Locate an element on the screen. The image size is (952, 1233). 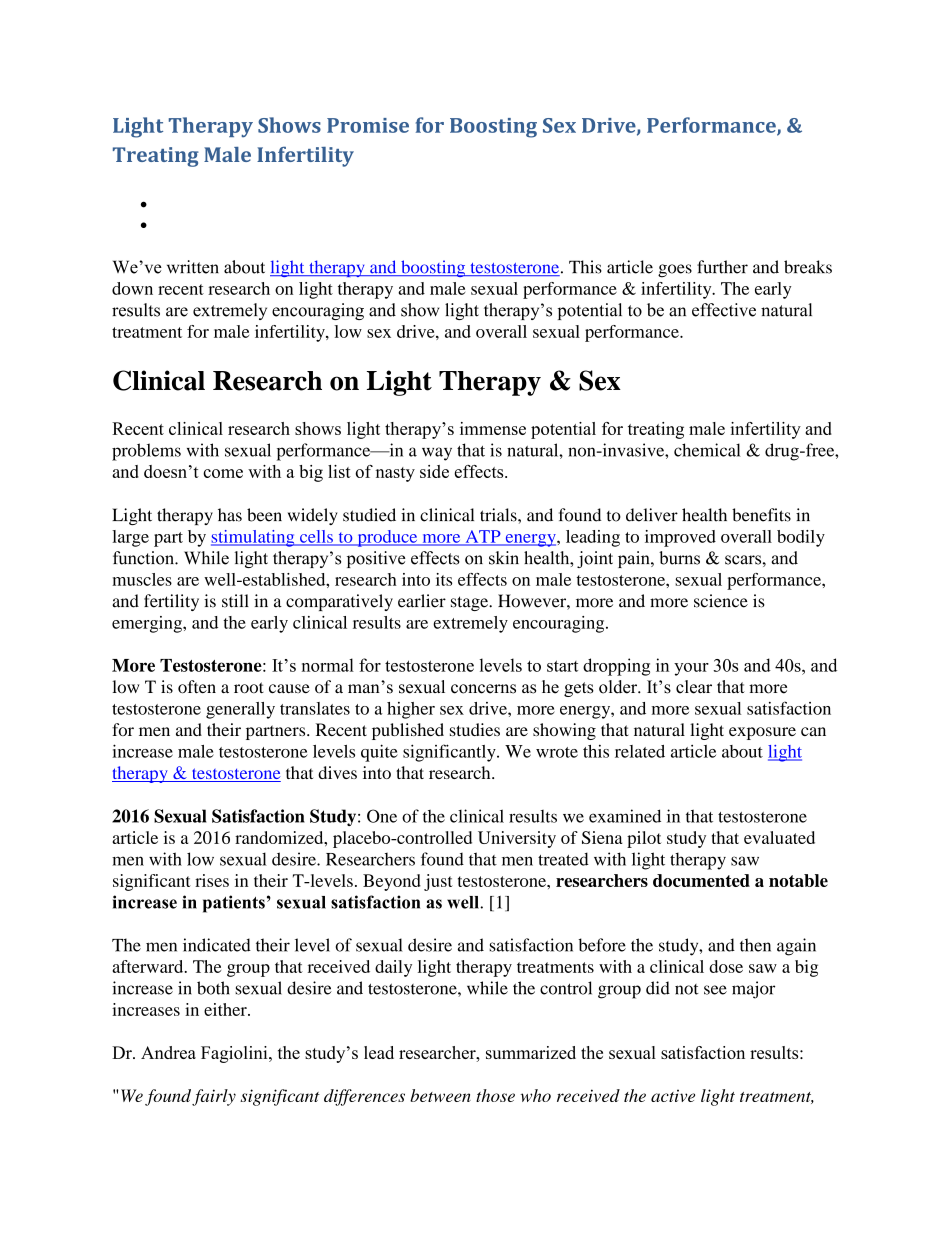
further is located at coordinates (722, 267).
